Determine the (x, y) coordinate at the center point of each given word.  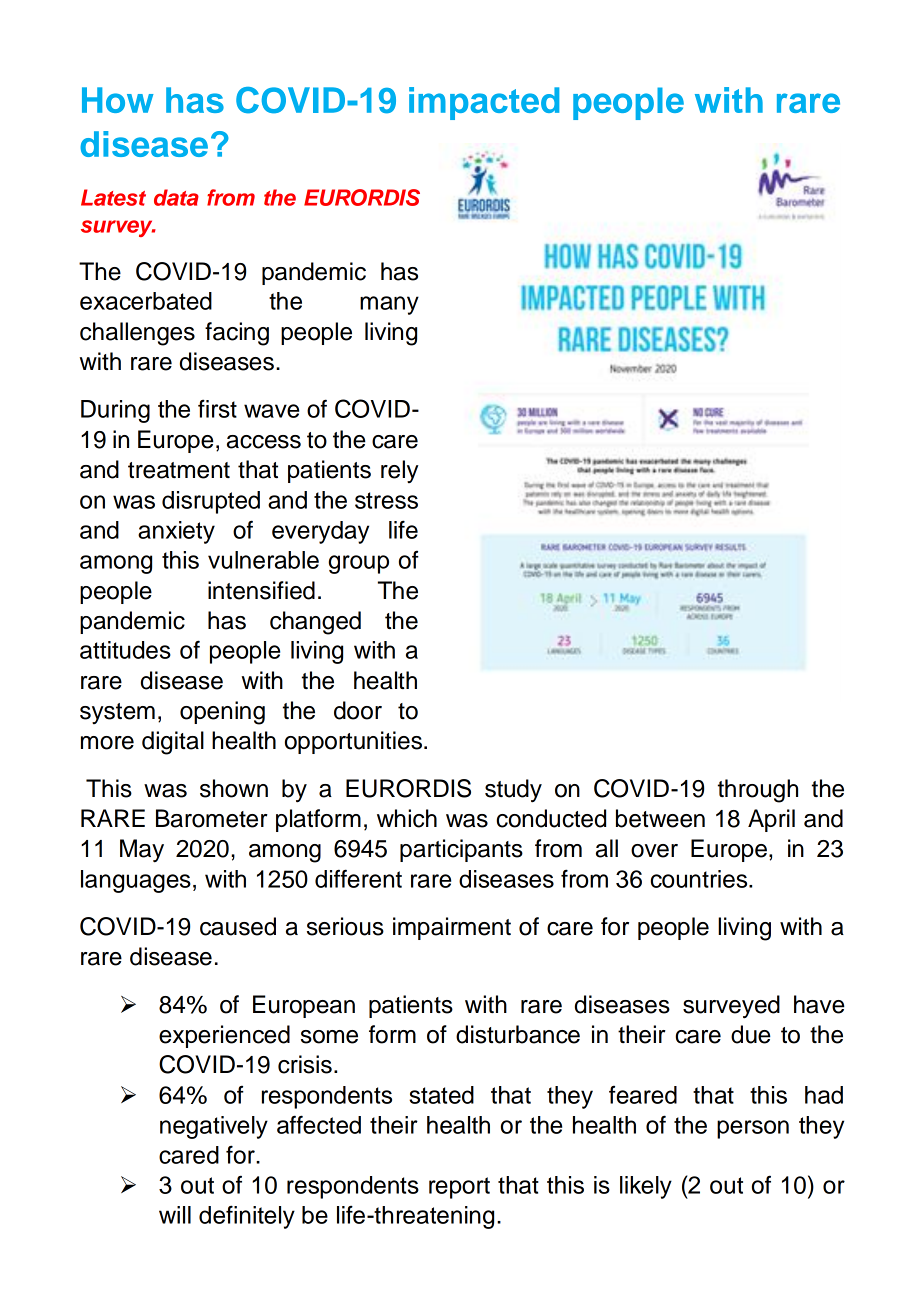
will (175, 1215)
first (217, 408)
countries (700, 879)
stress (386, 500)
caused (238, 926)
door (358, 710)
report (459, 1188)
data (176, 197)
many (389, 305)
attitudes (125, 650)
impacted (484, 103)
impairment (452, 928)
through (758, 791)
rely (400, 471)
